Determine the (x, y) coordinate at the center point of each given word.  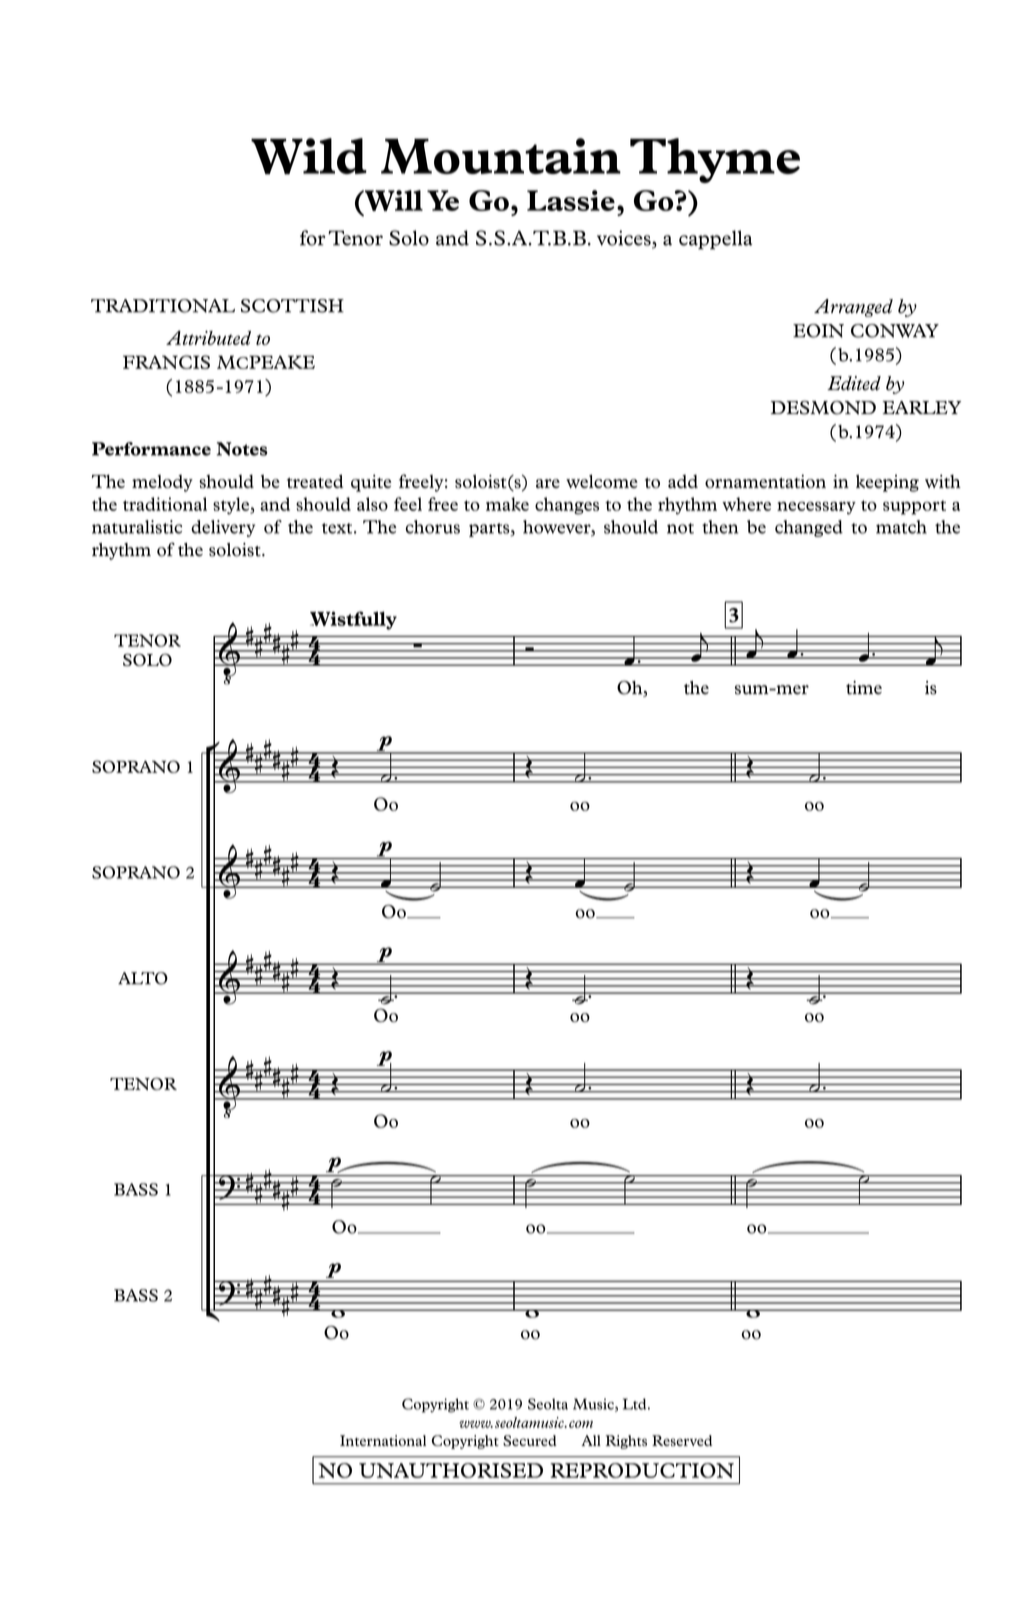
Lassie (571, 200)
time (864, 688)
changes (567, 506)
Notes (242, 449)
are (548, 483)
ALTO (143, 978)
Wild (309, 156)
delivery (223, 528)
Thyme (715, 160)
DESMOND (823, 407)
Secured (530, 1440)
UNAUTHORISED (451, 1470)
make (507, 504)
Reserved (682, 1440)
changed (809, 528)
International (383, 1440)
